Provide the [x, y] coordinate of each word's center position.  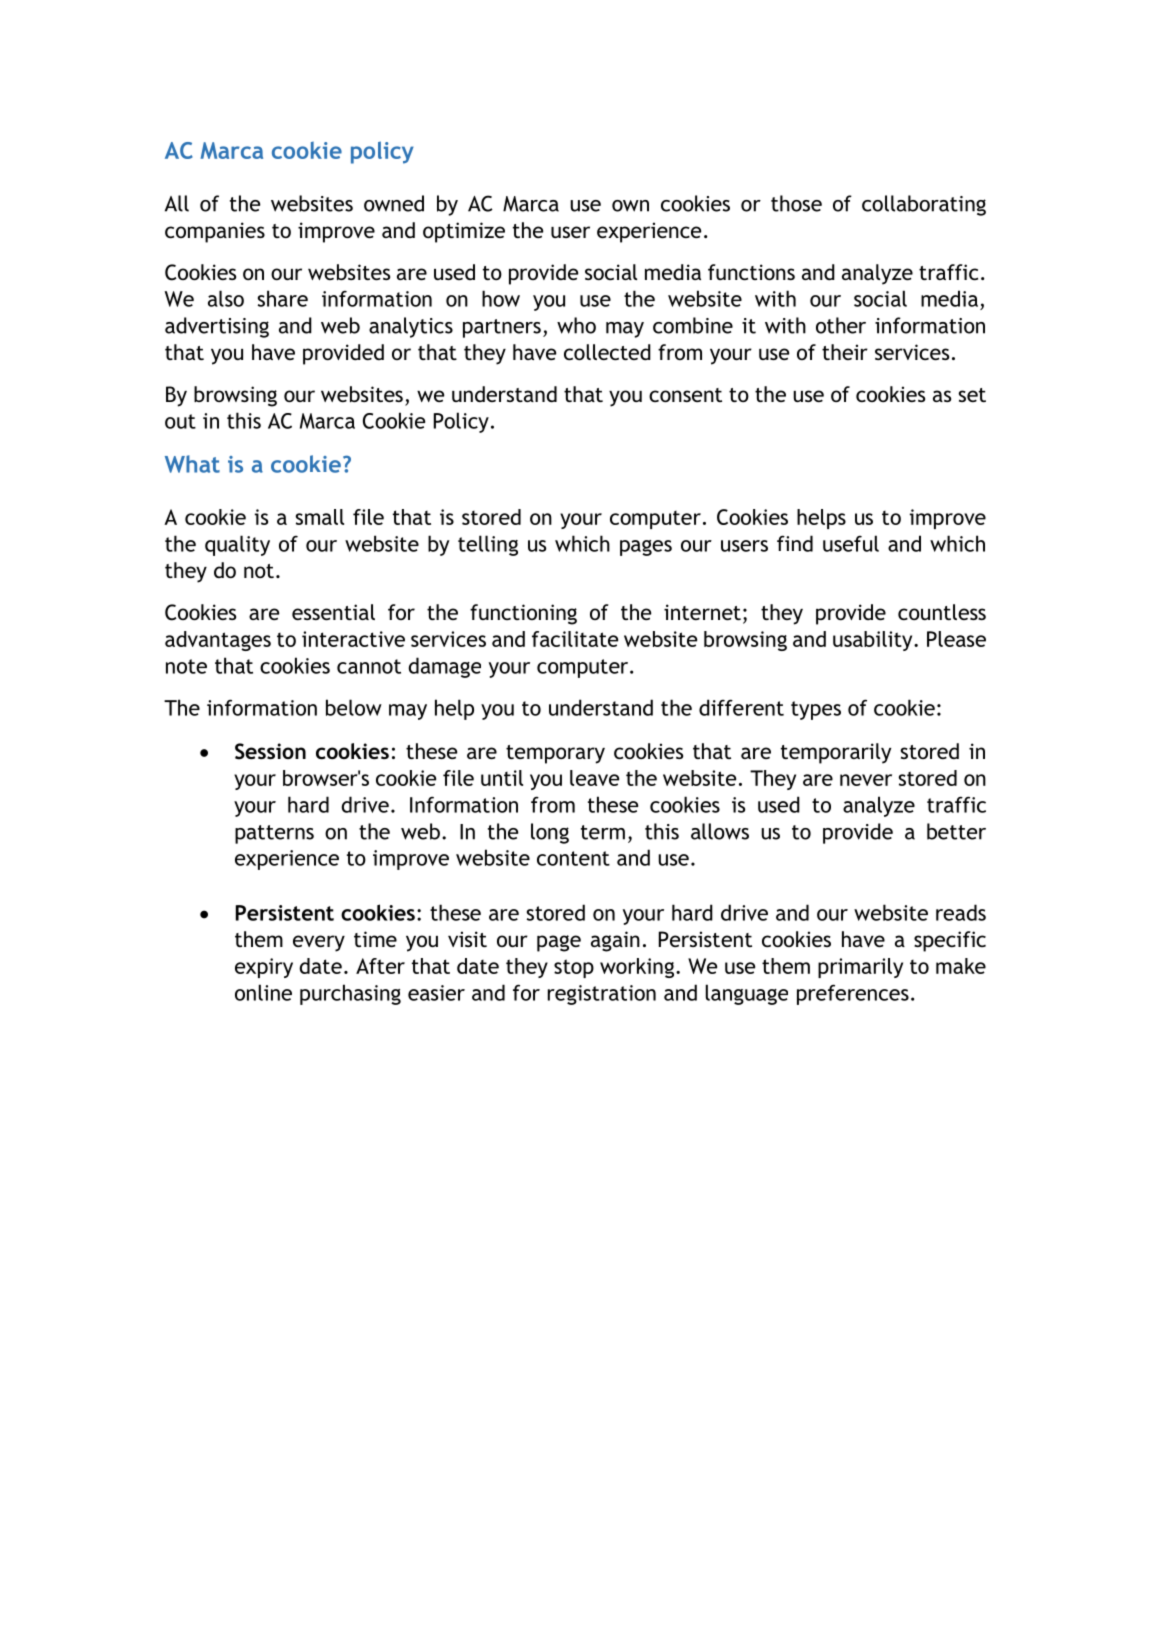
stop [574, 968]
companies [215, 232]
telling [488, 545]
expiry [264, 968]
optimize [464, 232]
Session [270, 751]
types [816, 710]
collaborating [924, 205]
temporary [555, 754]
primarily [860, 968]
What [192, 464]
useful [851, 543]
